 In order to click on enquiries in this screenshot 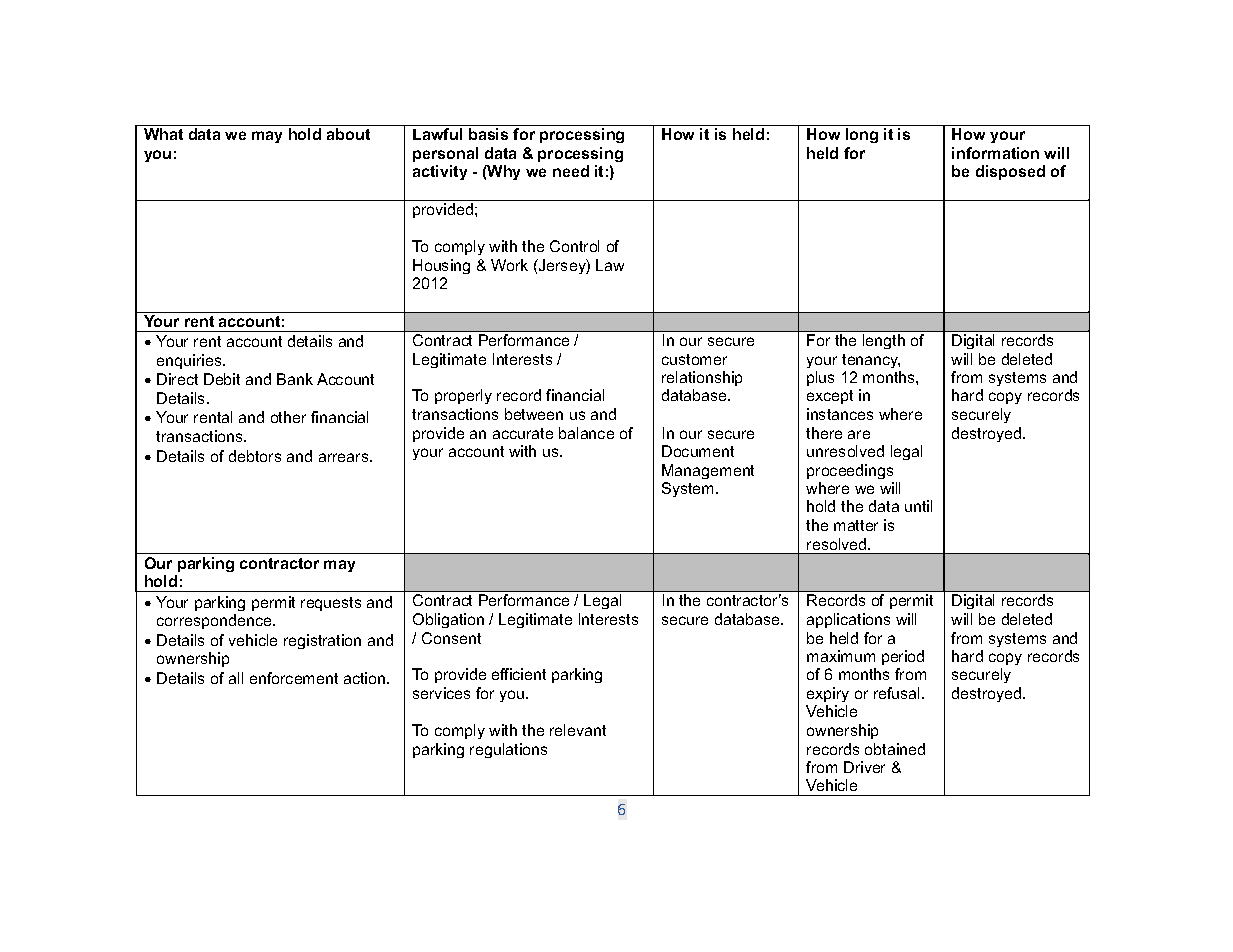, I will do `click(190, 361)`.
